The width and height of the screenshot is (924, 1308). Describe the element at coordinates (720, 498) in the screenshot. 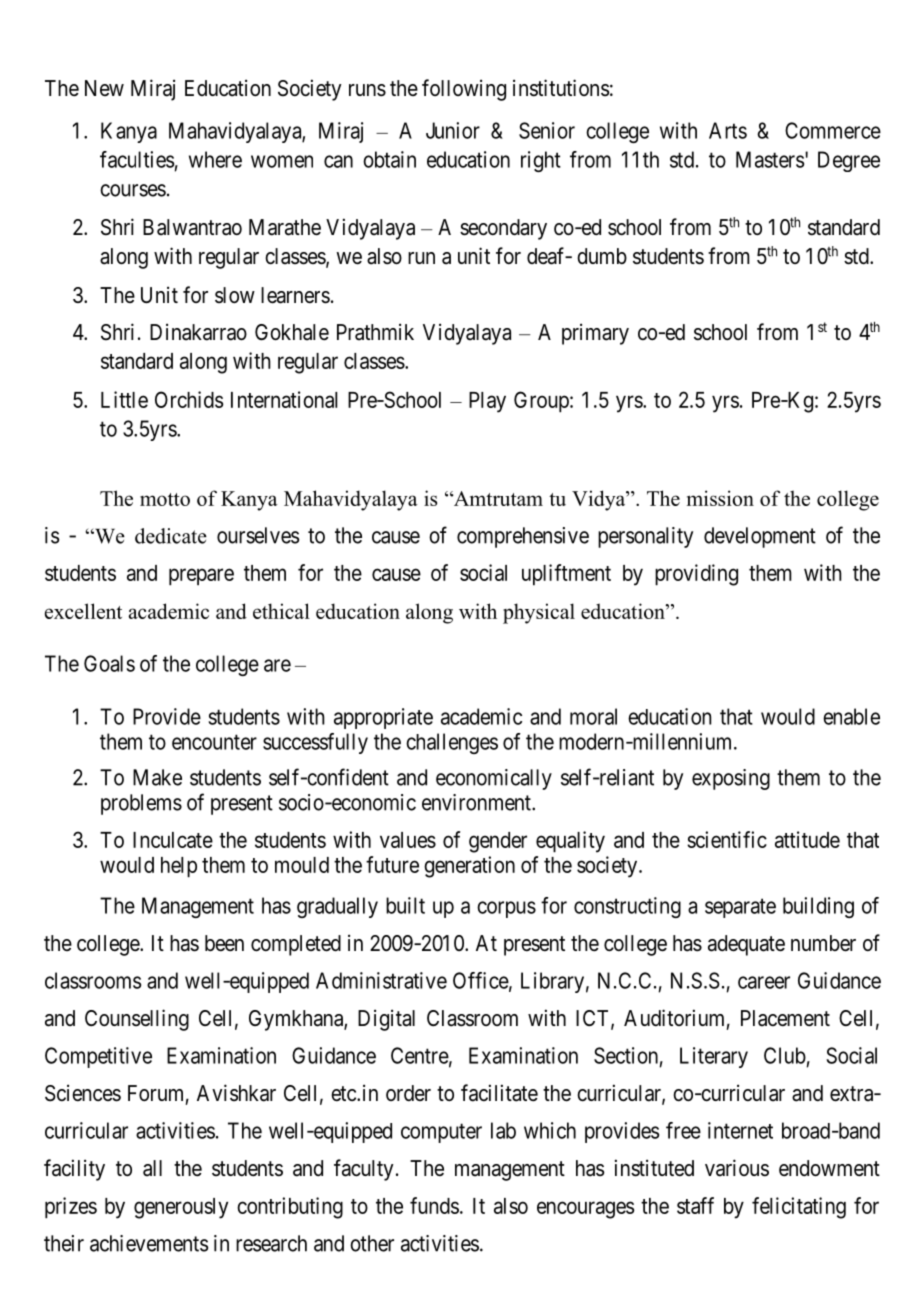

I see `mission` at that location.
